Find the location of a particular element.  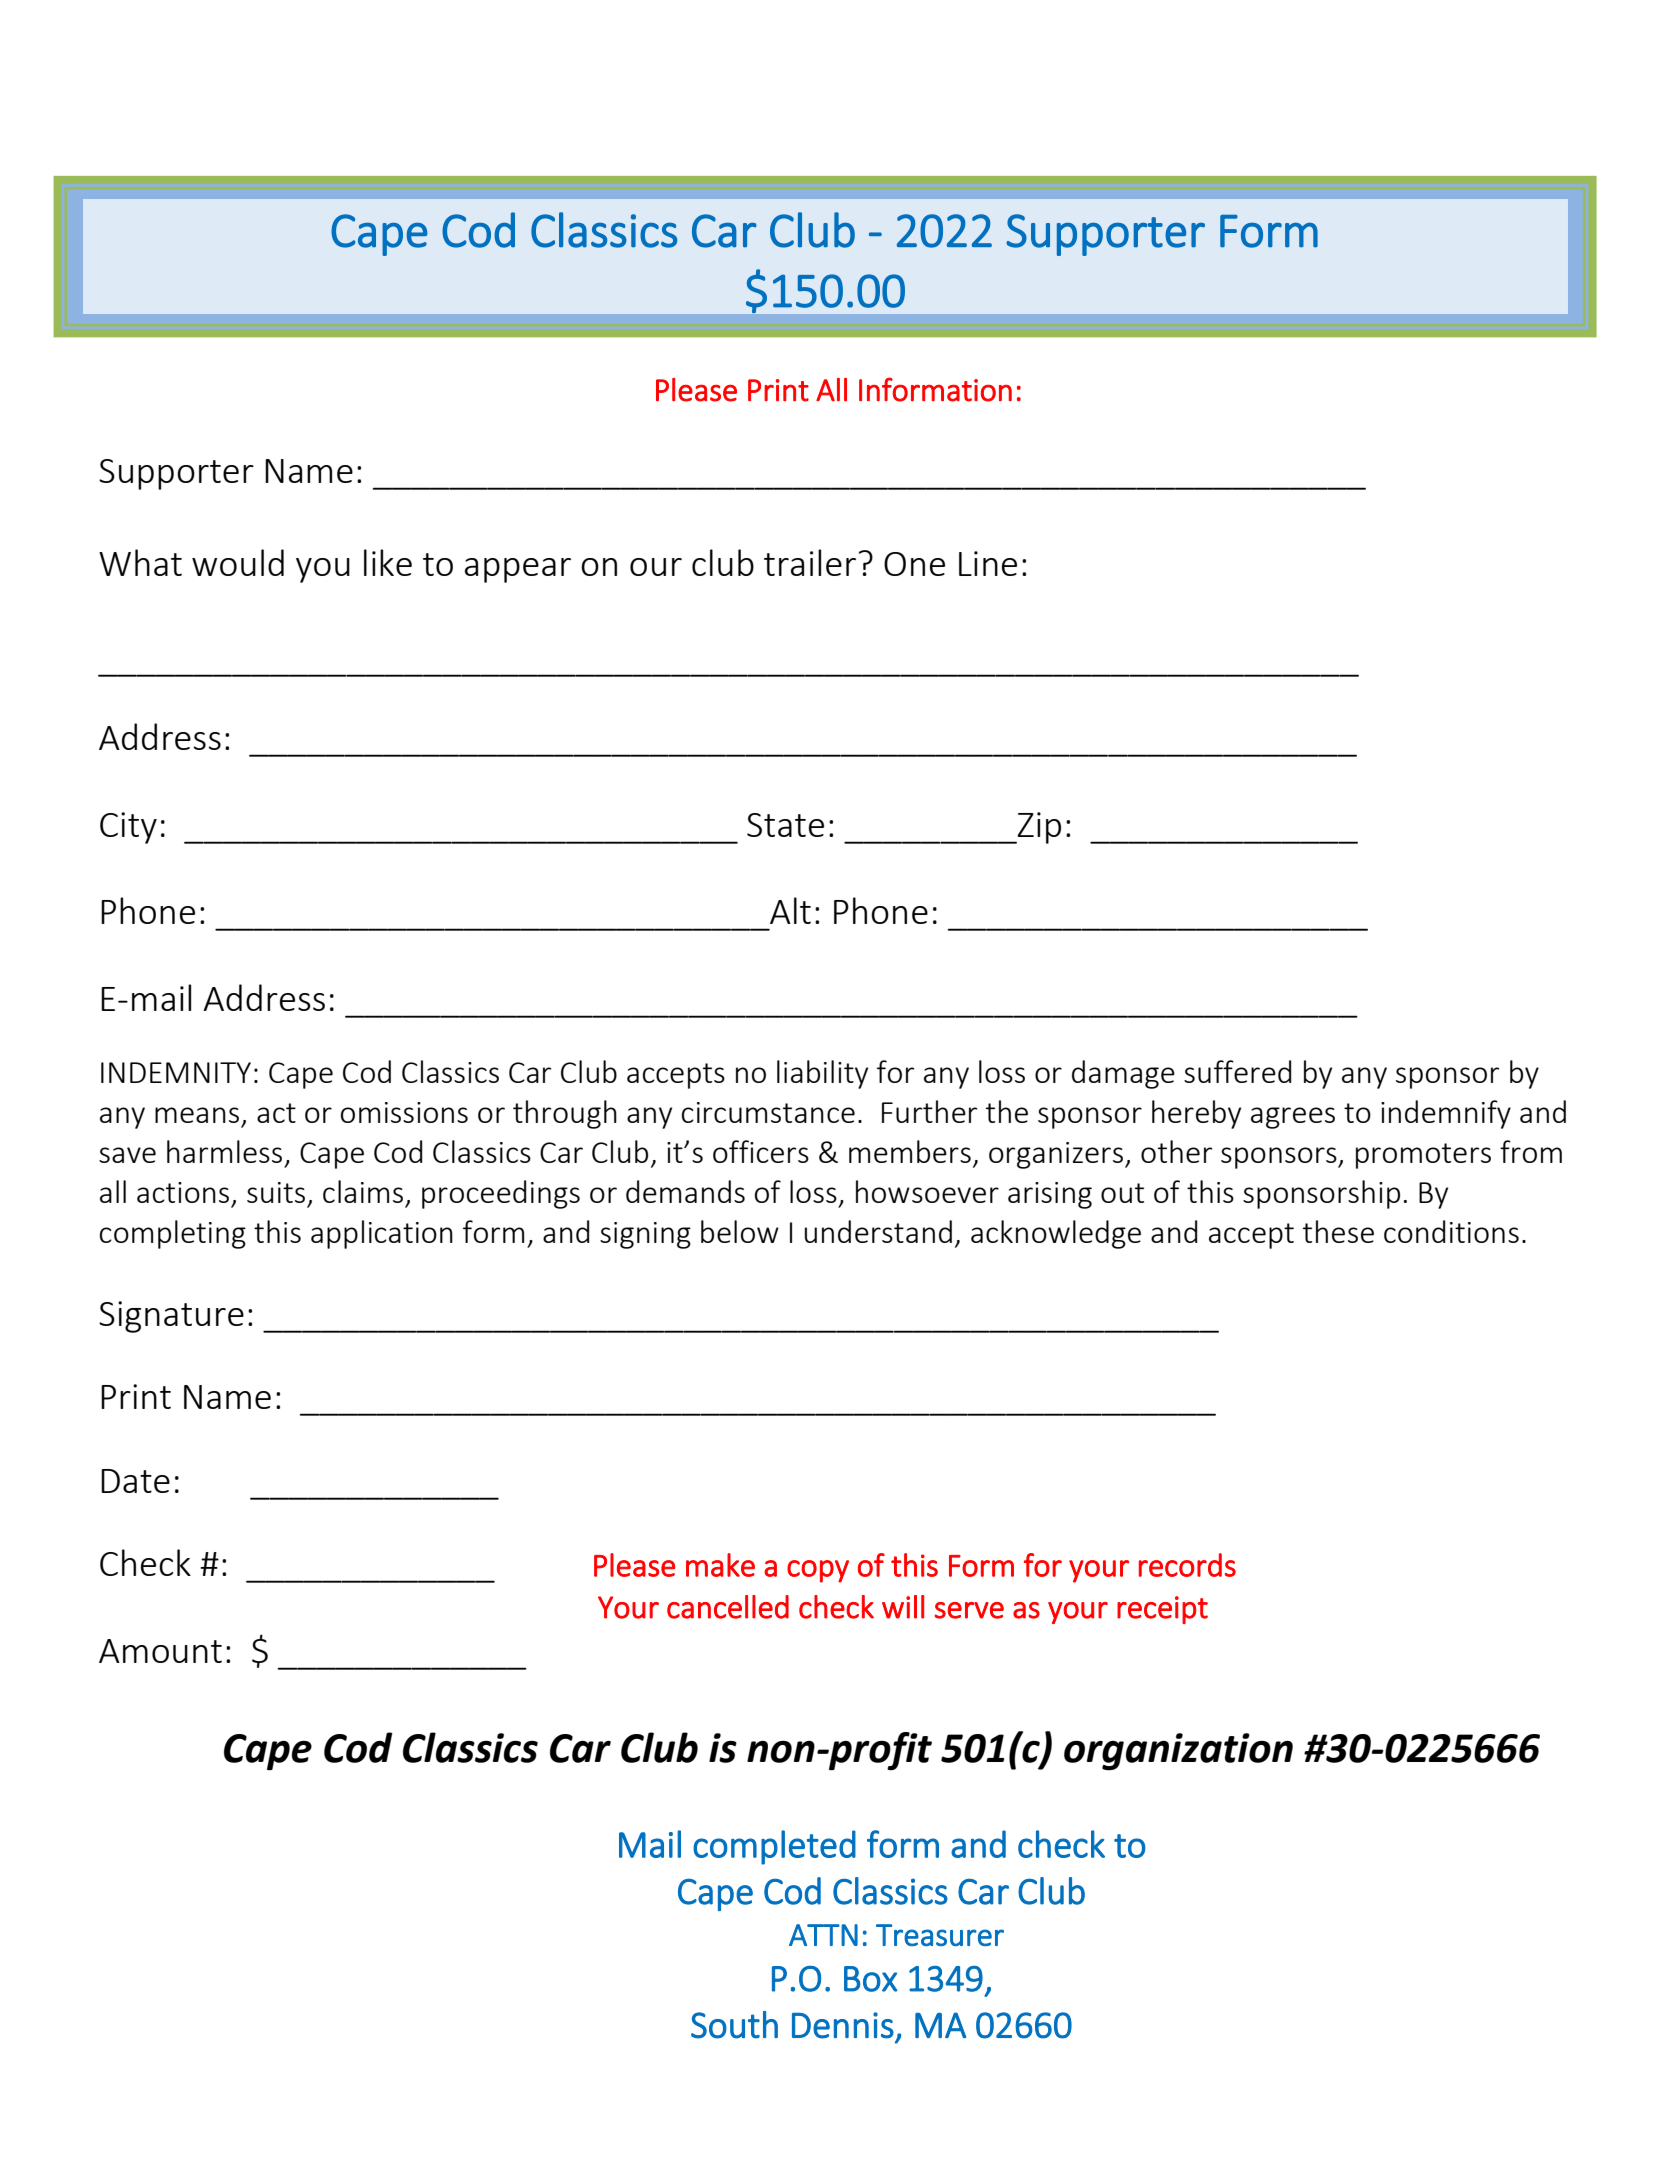

trailer is located at coordinates (810, 562).
